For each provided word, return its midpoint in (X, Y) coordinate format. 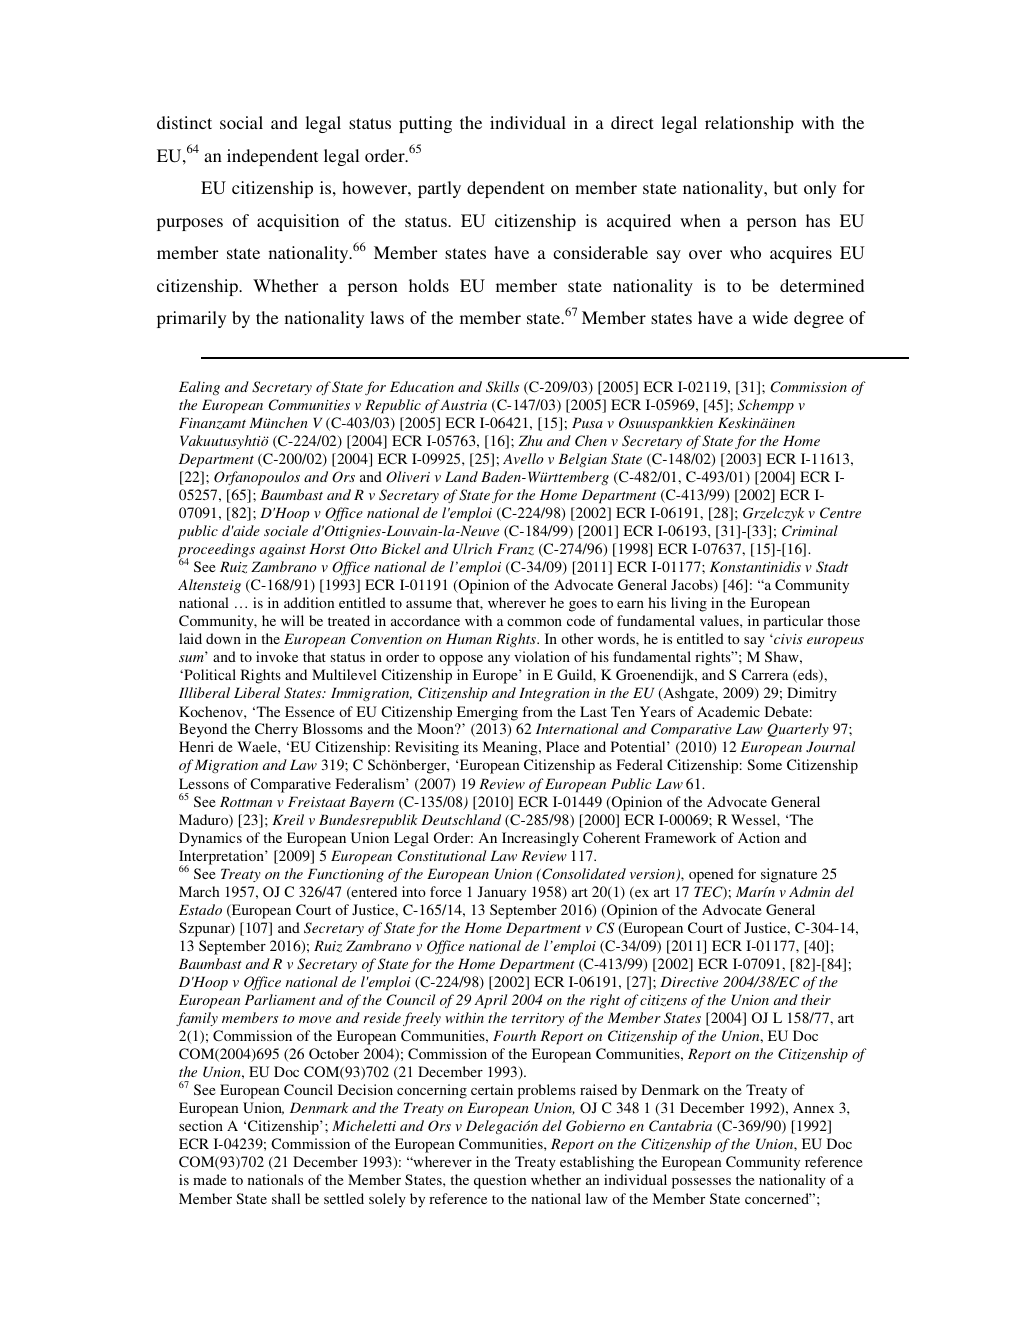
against (283, 550)
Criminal (810, 531)
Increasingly (540, 839)
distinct (184, 122)
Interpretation (222, 858)
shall (286, 1198)
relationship (749, 124)
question (500, 1181)
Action (759, 837)
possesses (701, 1183)
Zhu (530, 440)
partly (439, 189)
